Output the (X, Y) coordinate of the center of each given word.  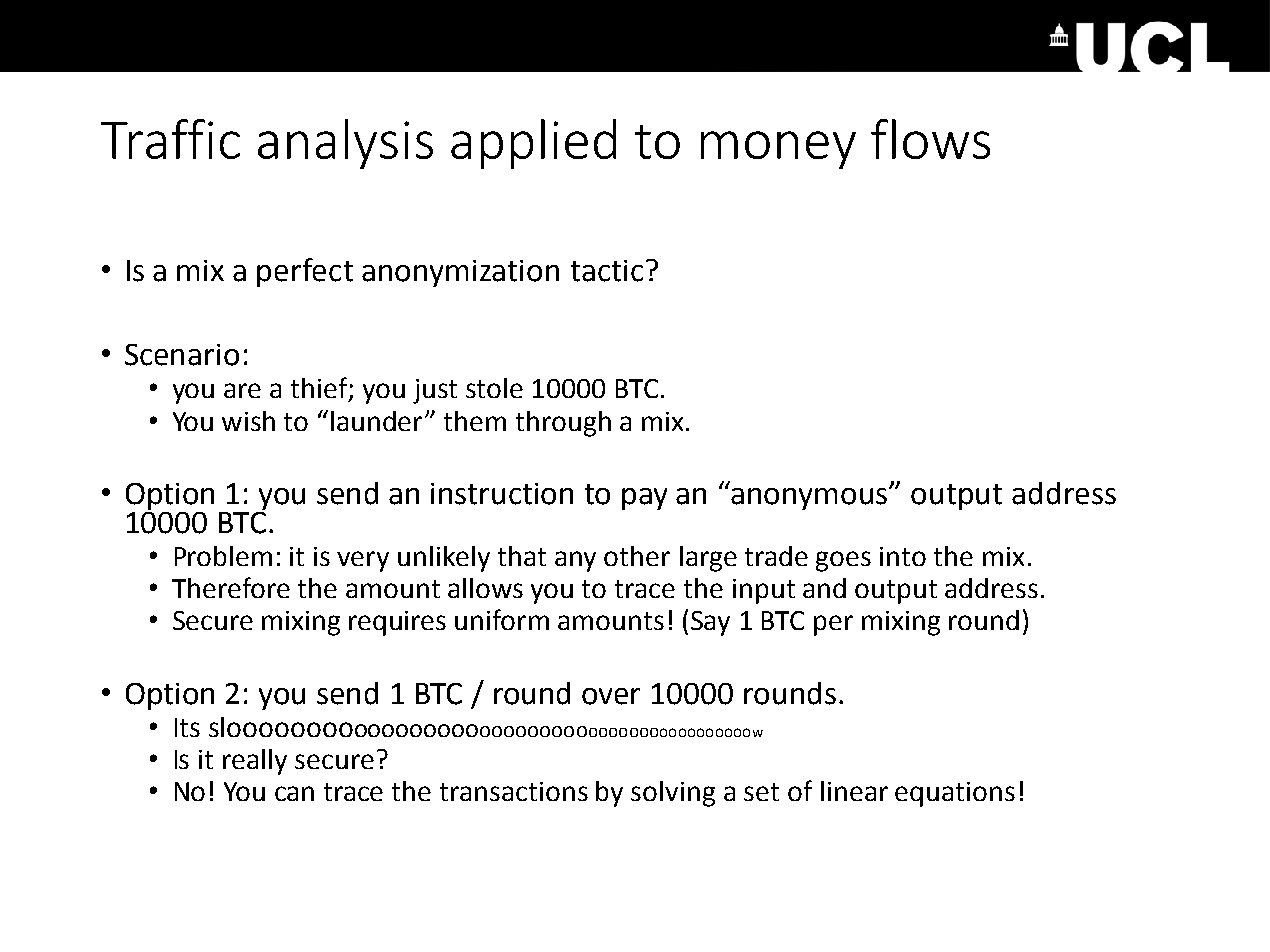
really (255, 762)
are (242, 390)
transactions (514, 791)
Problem (223, 556)
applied (533, 144)
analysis (345, 144)
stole (494, 388)
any (575, 561)
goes (843, 561)
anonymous (810, 498)
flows (930, 139)
